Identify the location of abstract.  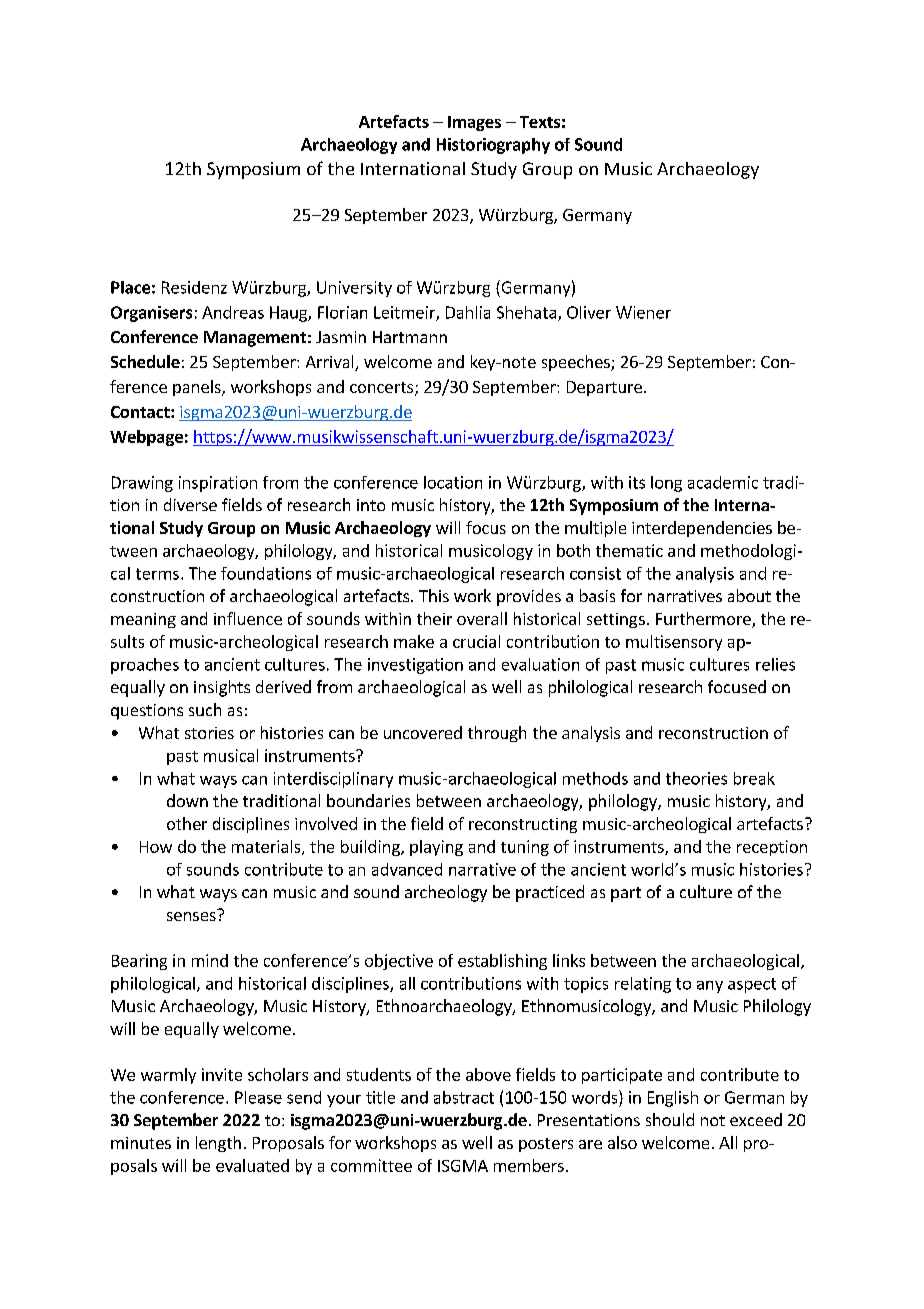
(464, 1097).
